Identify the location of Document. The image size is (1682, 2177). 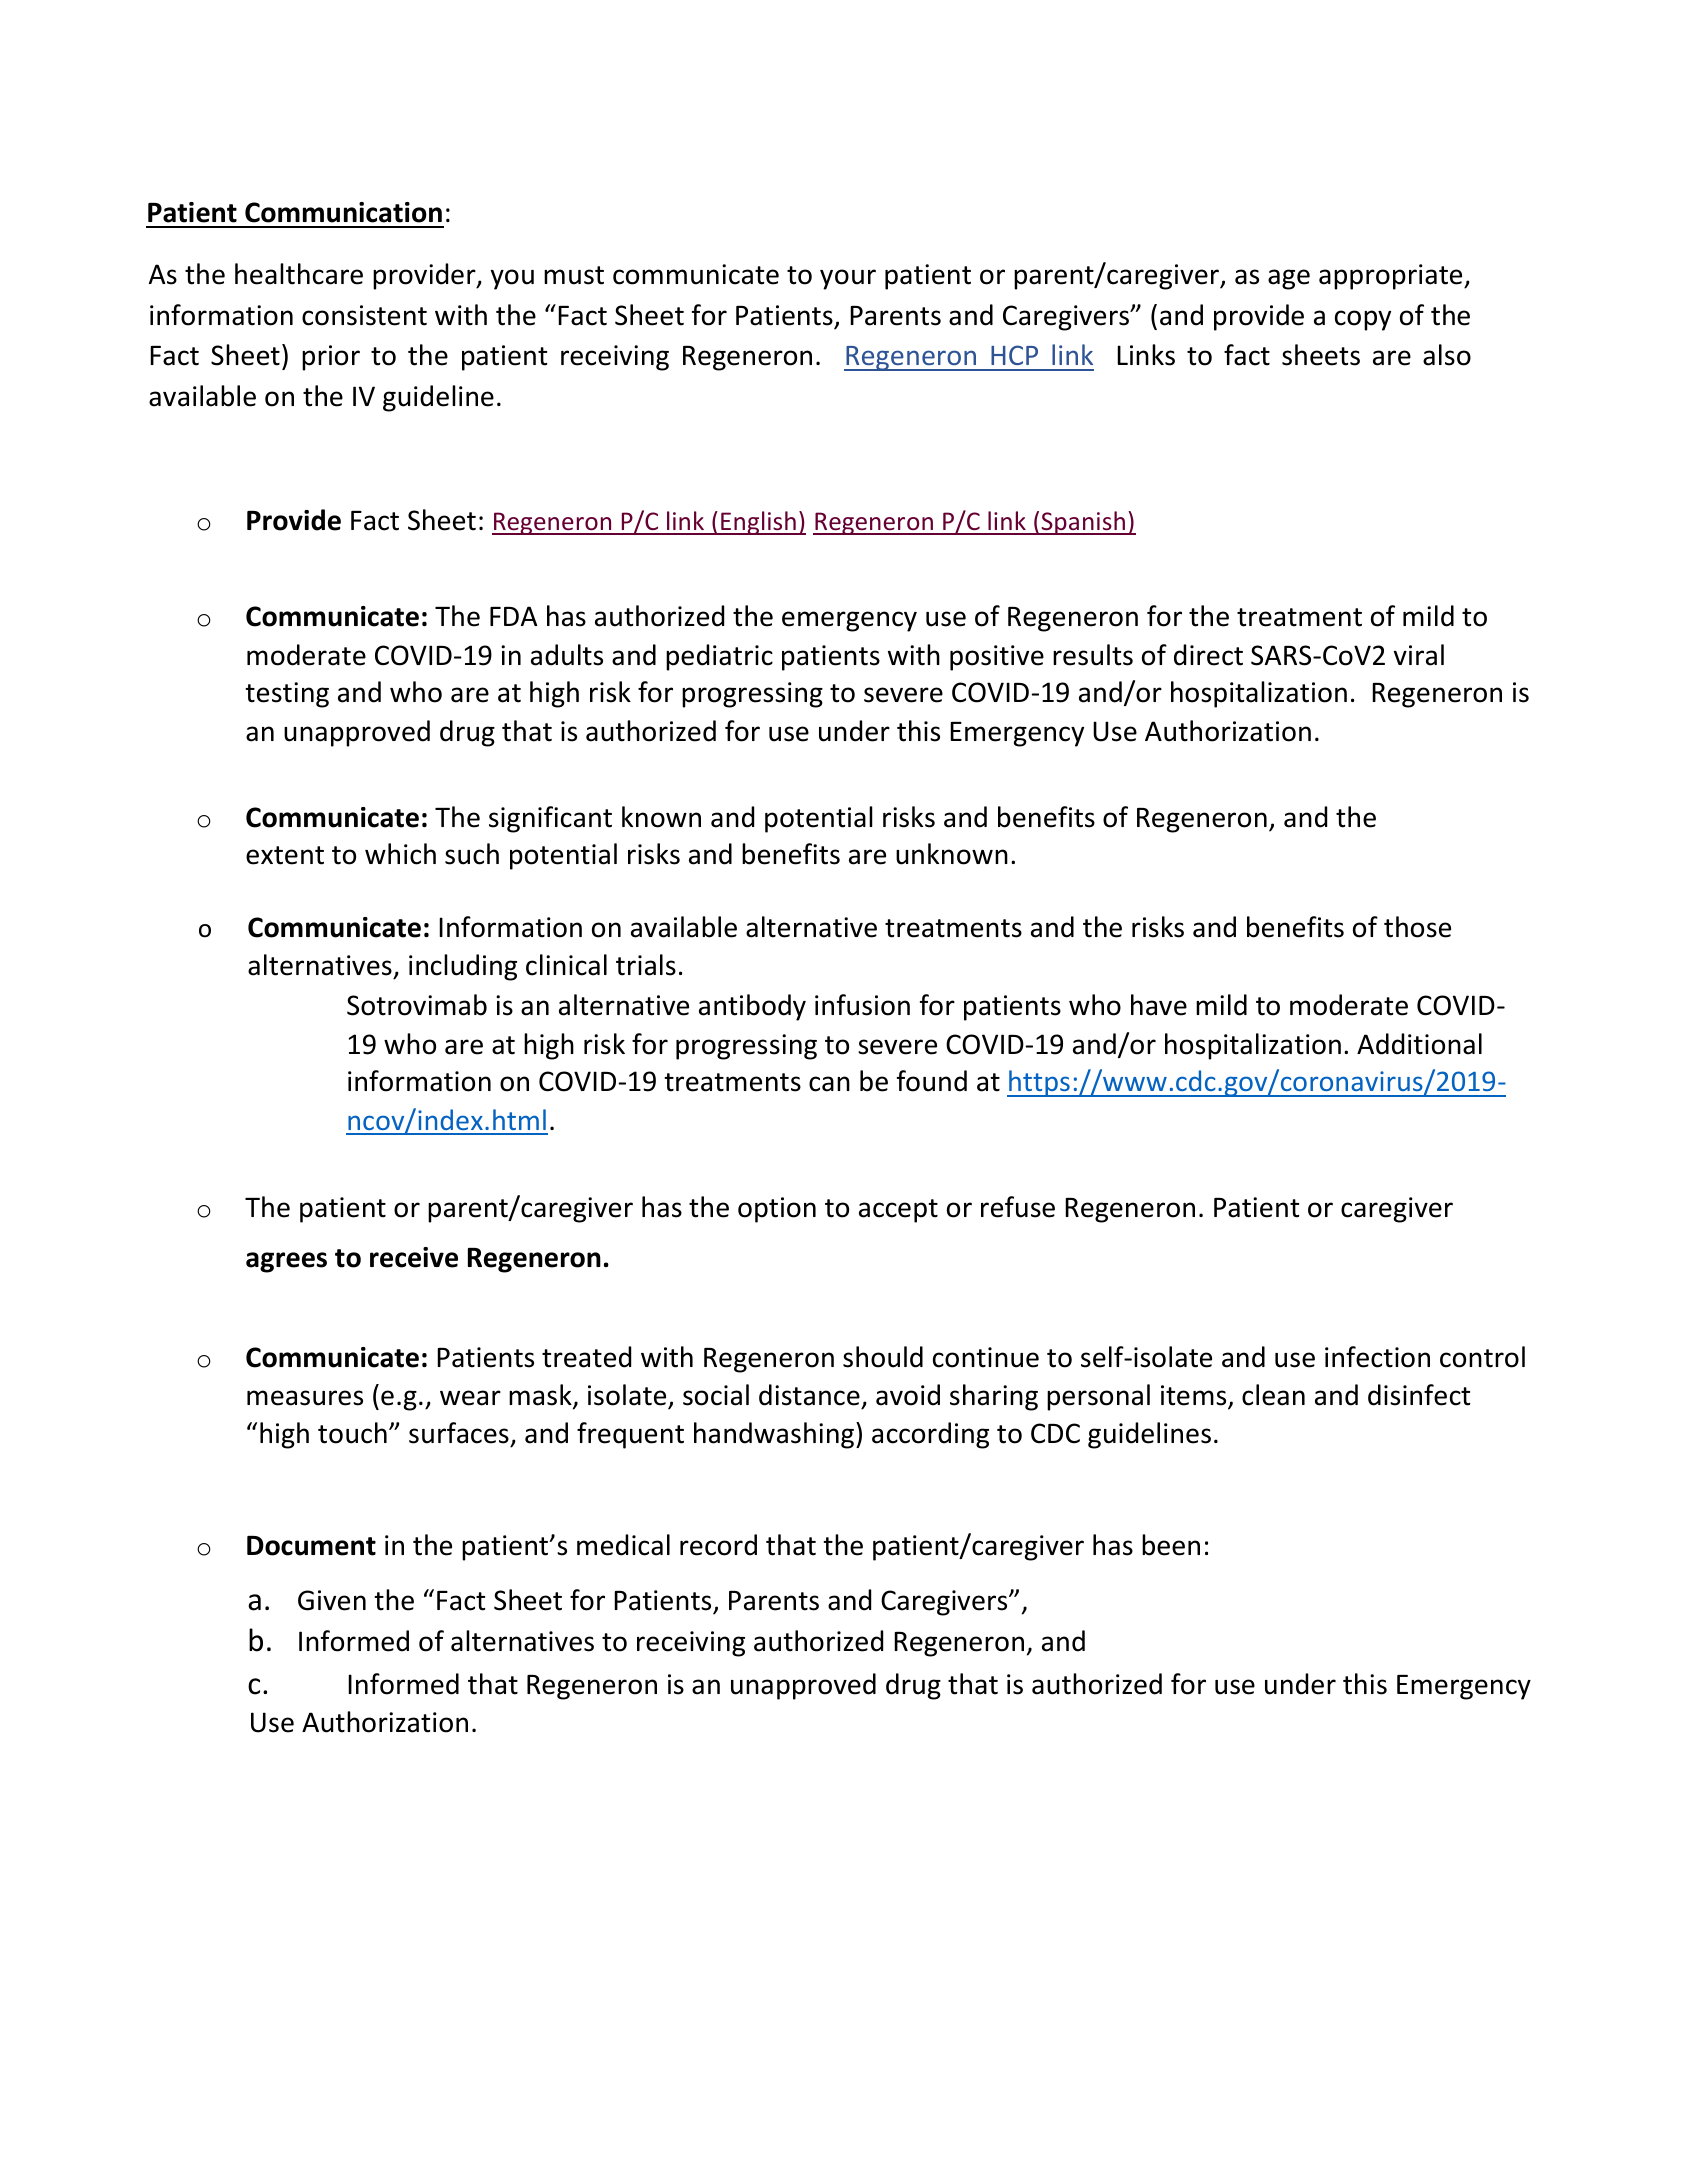
(311, 1546).
